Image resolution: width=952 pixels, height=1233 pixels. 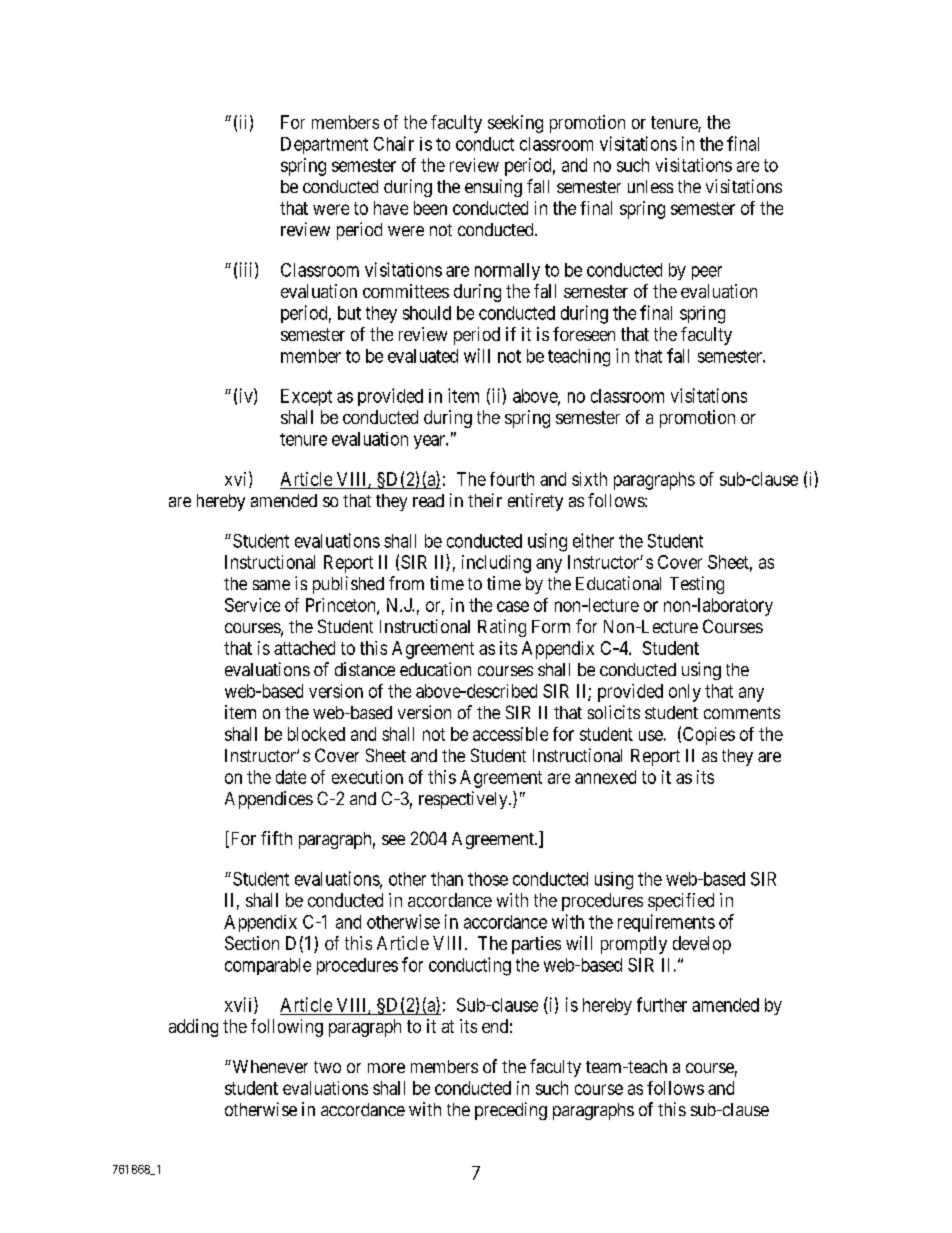 What do you see at coordinates (511, 1111) in the image?
I see `preceding` at bounding box center [511, 1111].
